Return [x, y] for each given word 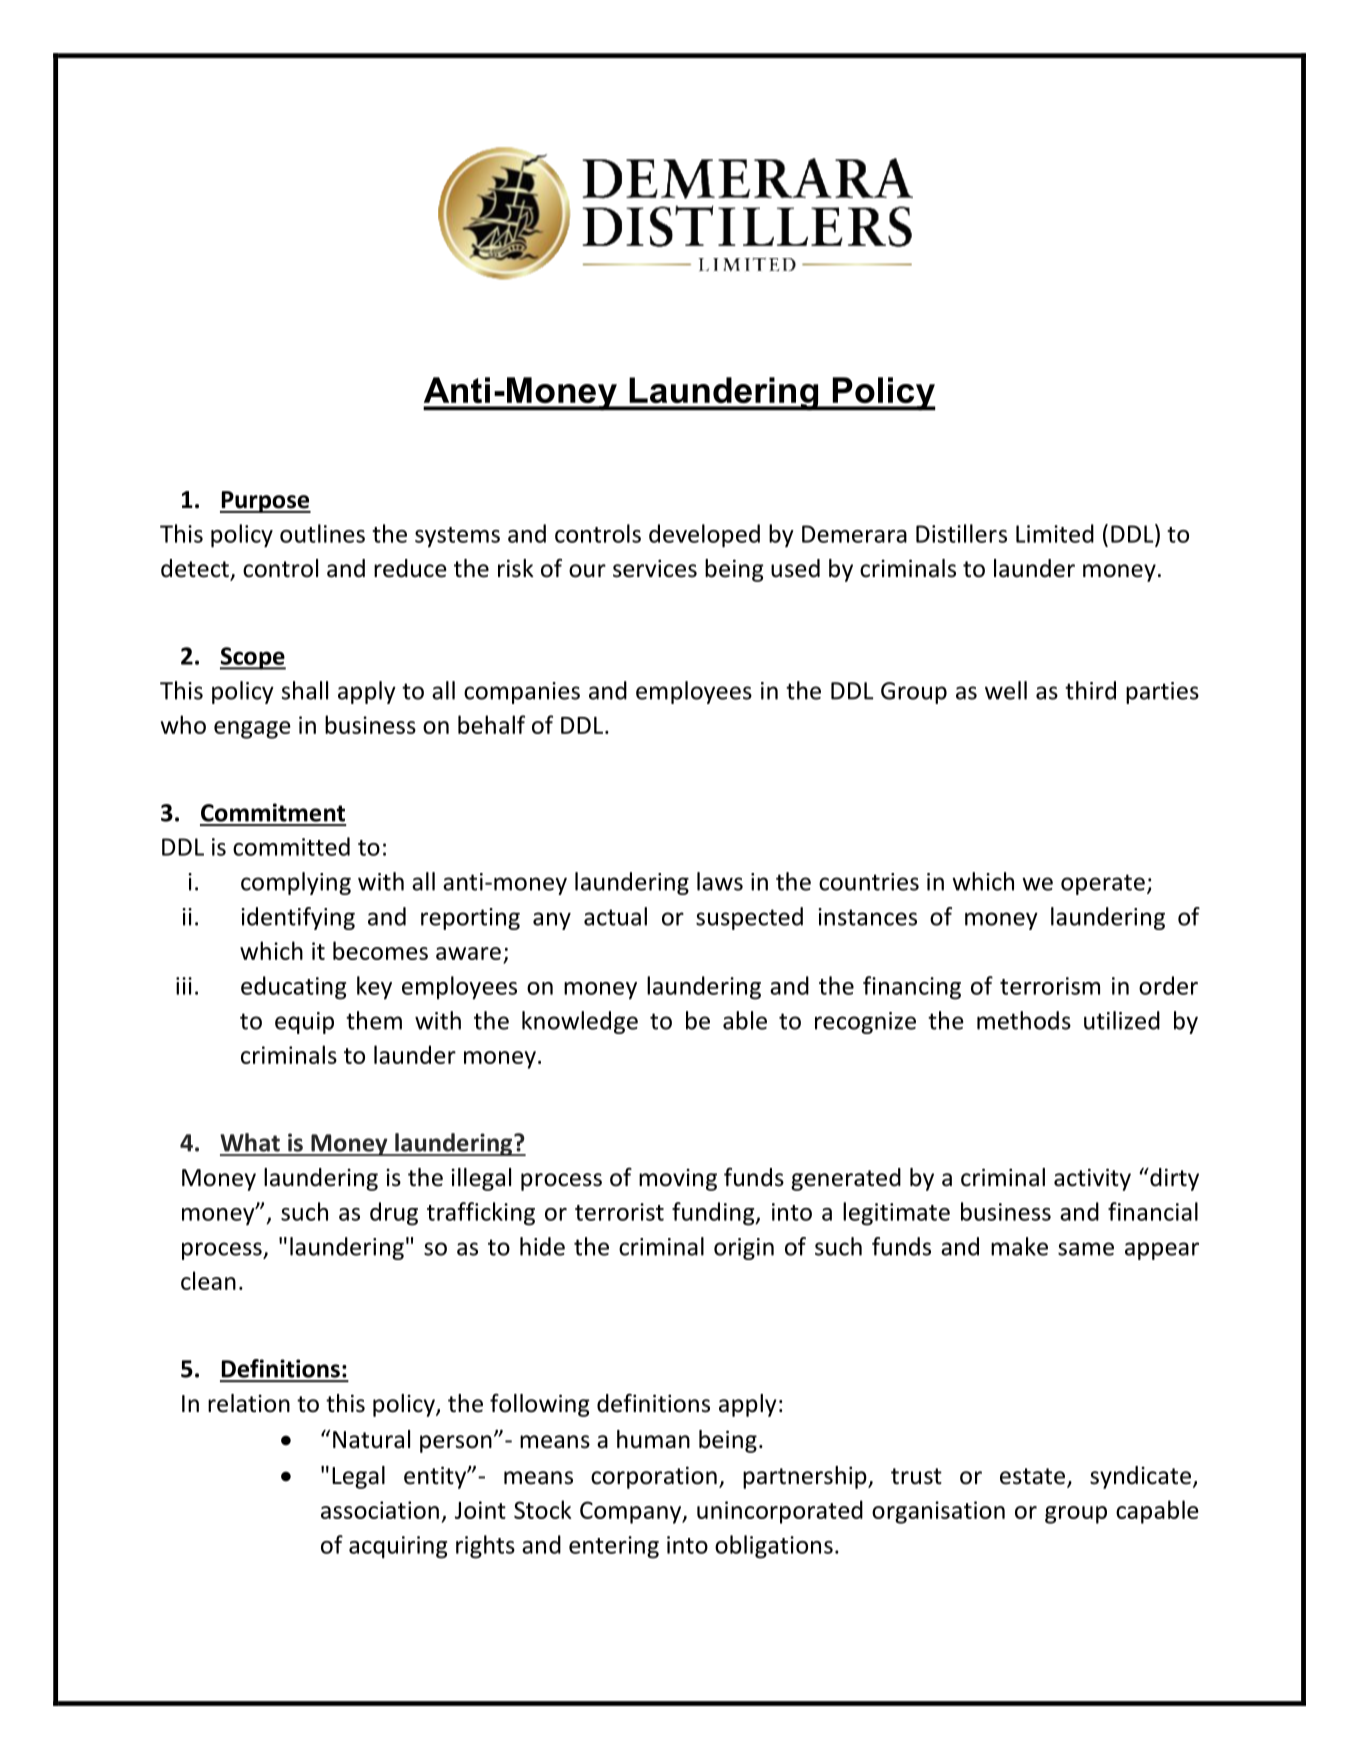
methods [1024, 1020]
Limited [1055, 533]
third [1090, 690]
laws [720, 881]
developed [704, 536]
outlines [322, 533]
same [1086, 1249]
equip [304, 1023]
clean [208, 1280]
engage [252, 730]
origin [744, 1249]
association [380, 1510]
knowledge [580, 1022]
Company [632, 1512]
